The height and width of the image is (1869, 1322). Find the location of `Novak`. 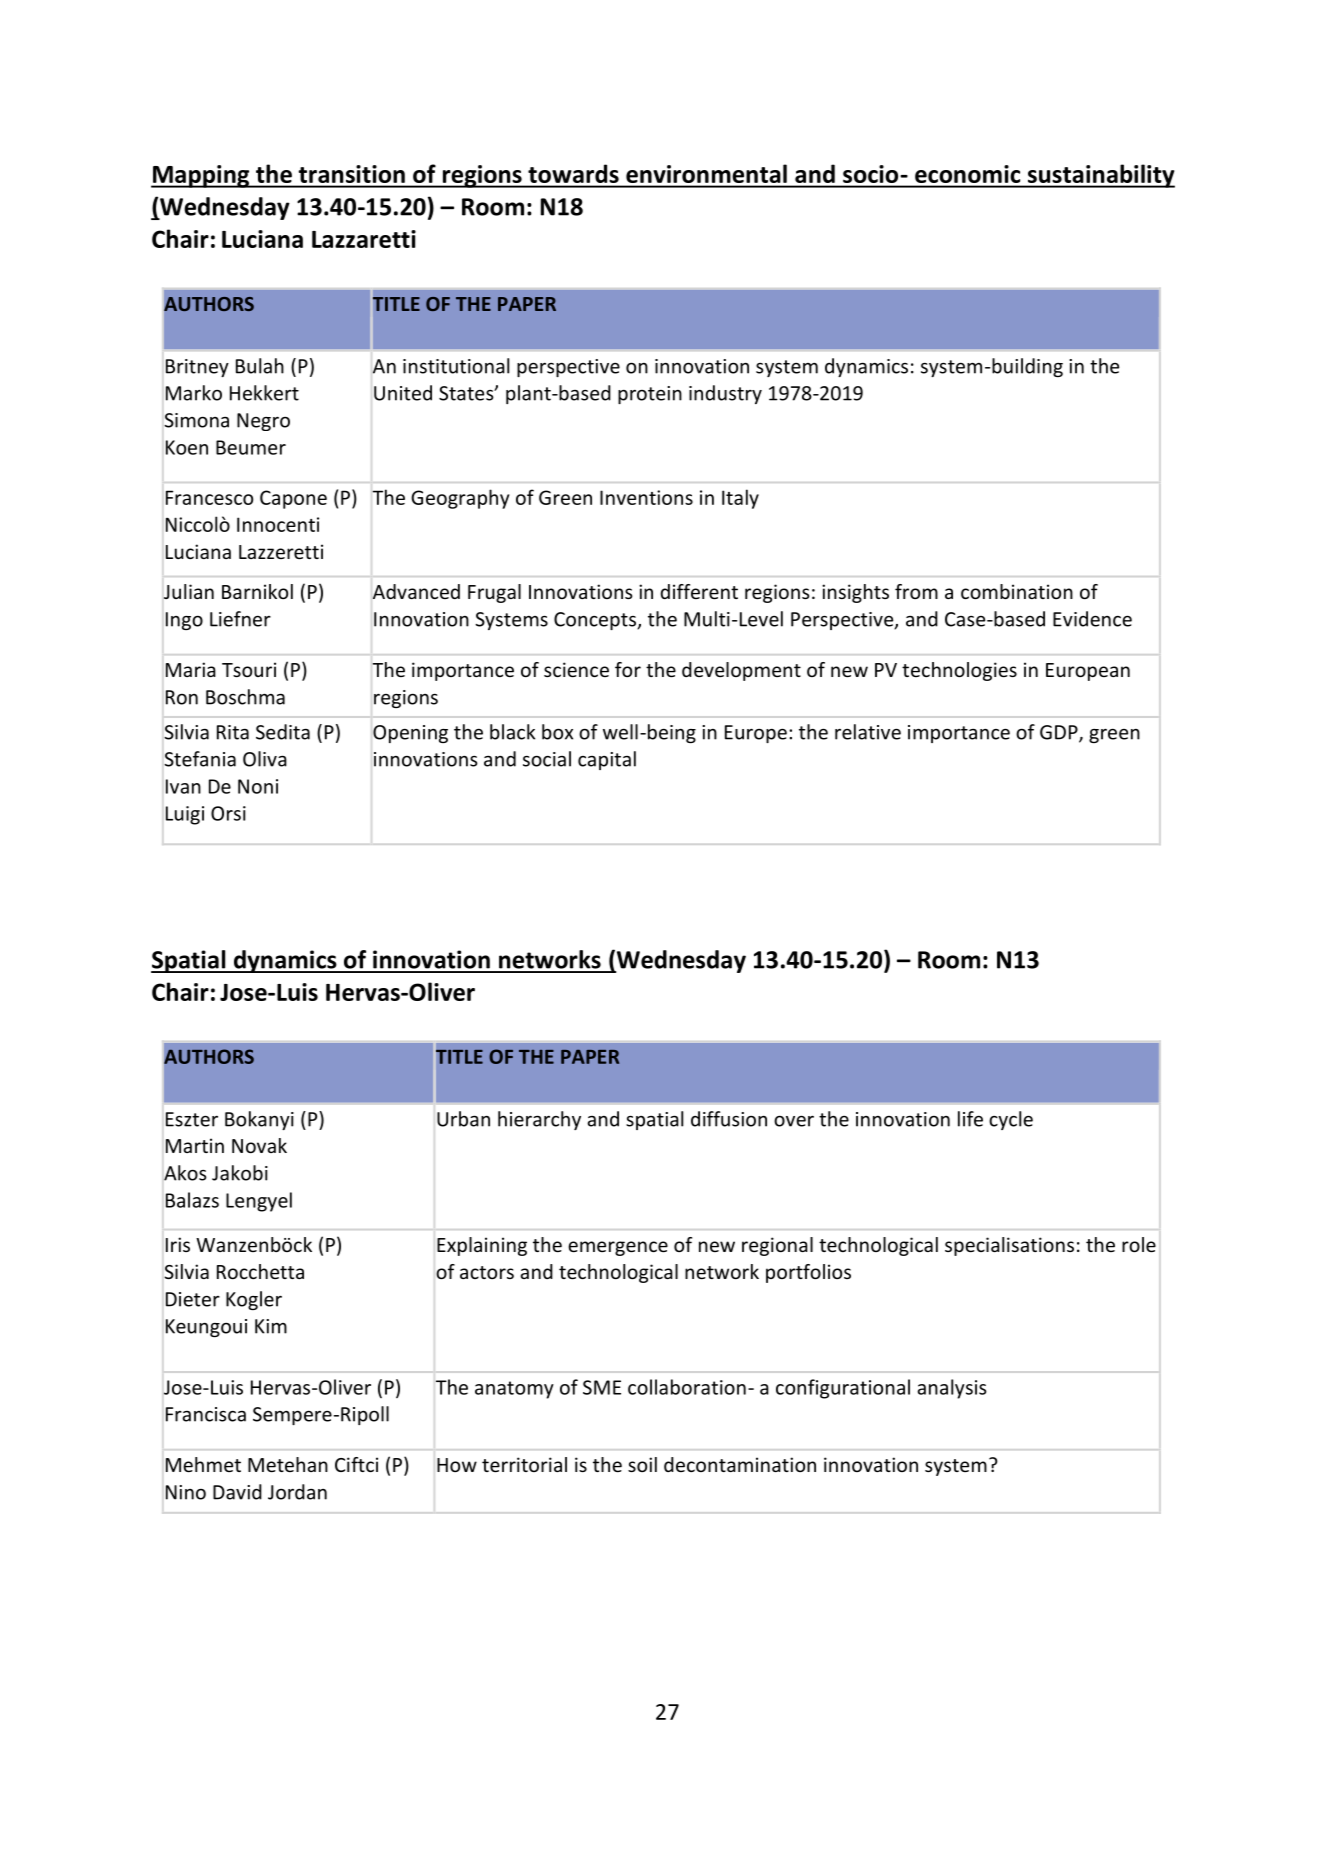

Novak is located at coordinates (259, 1145).
